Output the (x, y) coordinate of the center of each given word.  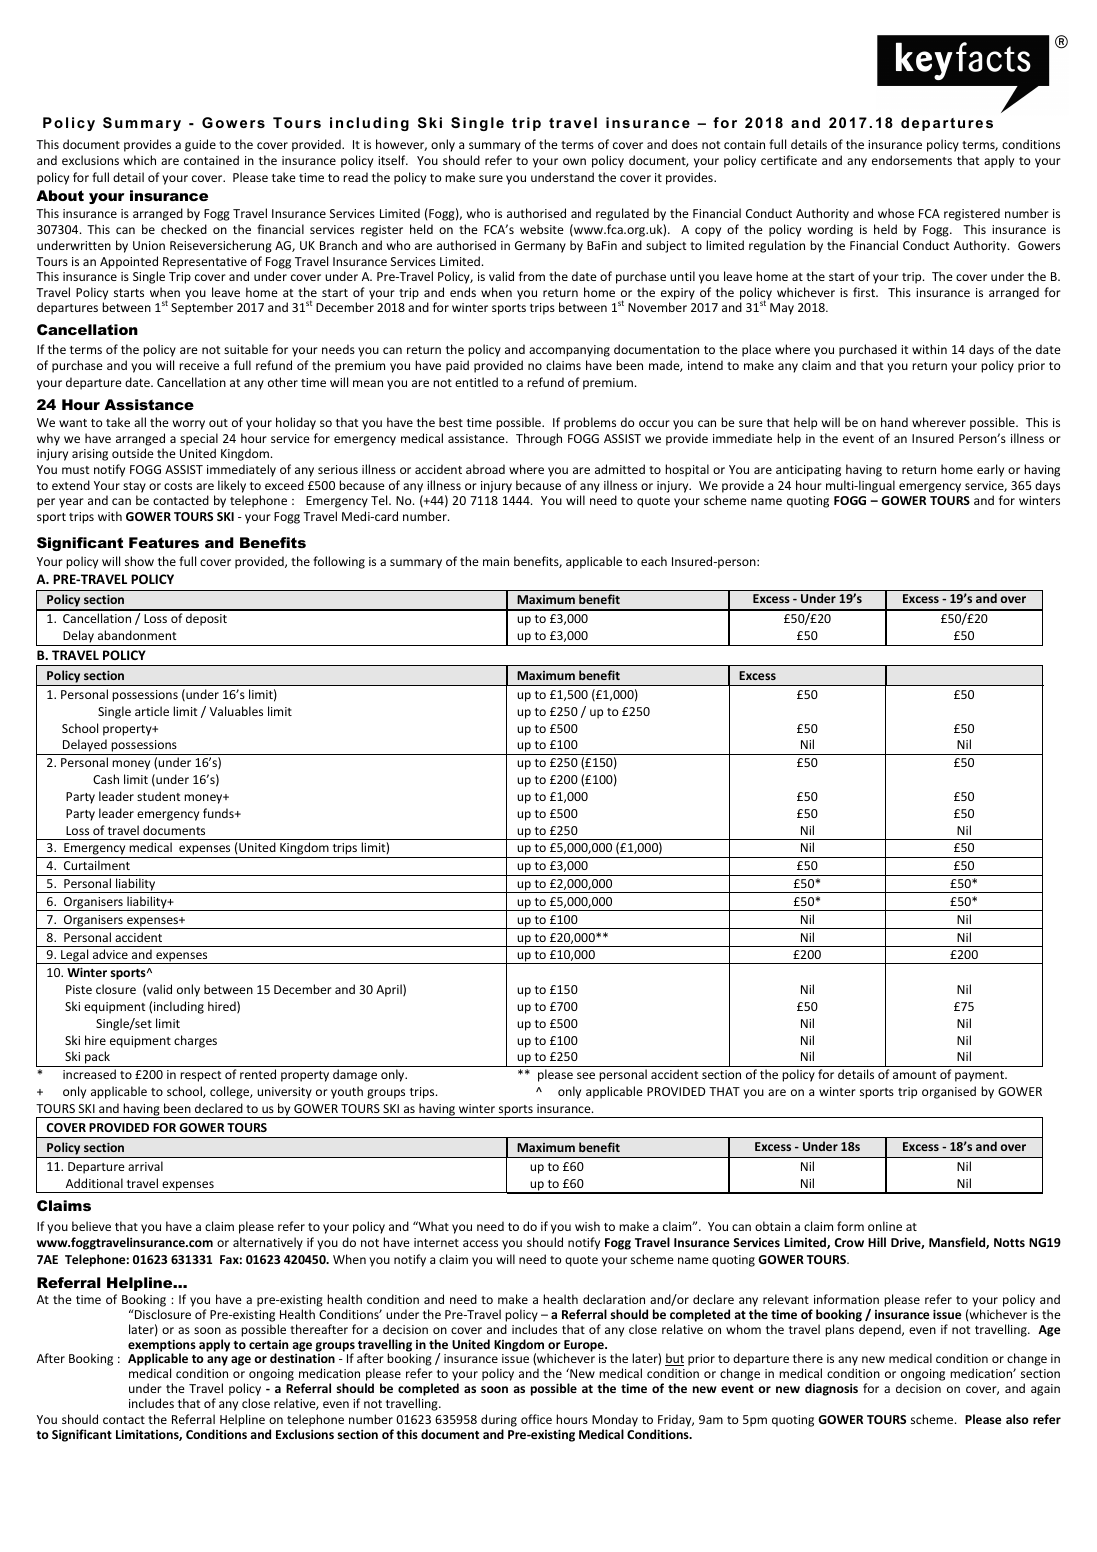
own (574, 161)
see (586, 1075)
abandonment (137, 635)
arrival (145, 1166)
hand (894, 422)
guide (200, 145)
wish (587, 1226)
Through (539, 439)
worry (189, 425)
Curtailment (97, 865)
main (496, 561)
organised (949, 1092)
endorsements (912, 160)
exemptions (162, 1347)
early (990, 470)
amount (914, 1075)
